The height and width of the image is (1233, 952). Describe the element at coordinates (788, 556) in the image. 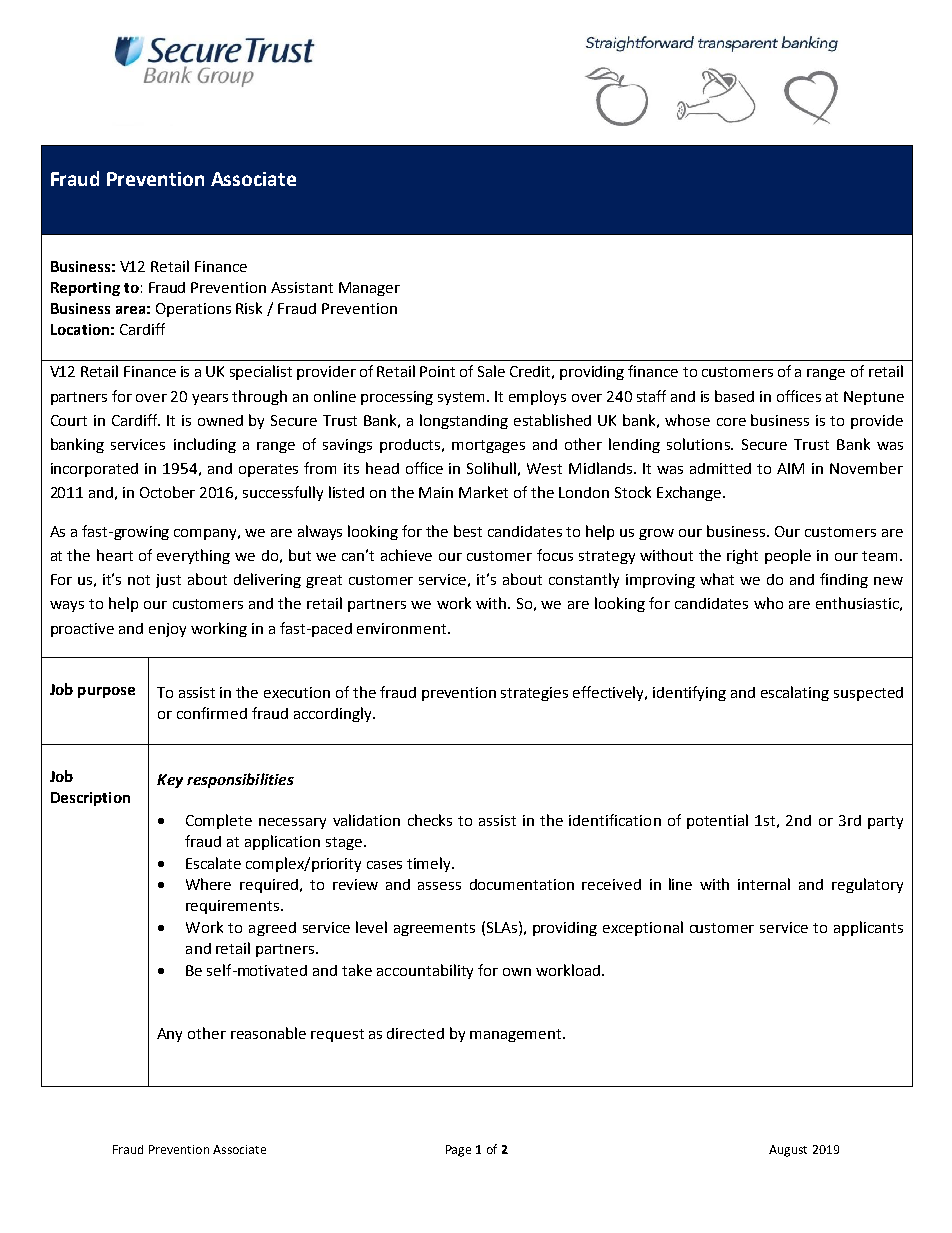

I see `people` at that location.
